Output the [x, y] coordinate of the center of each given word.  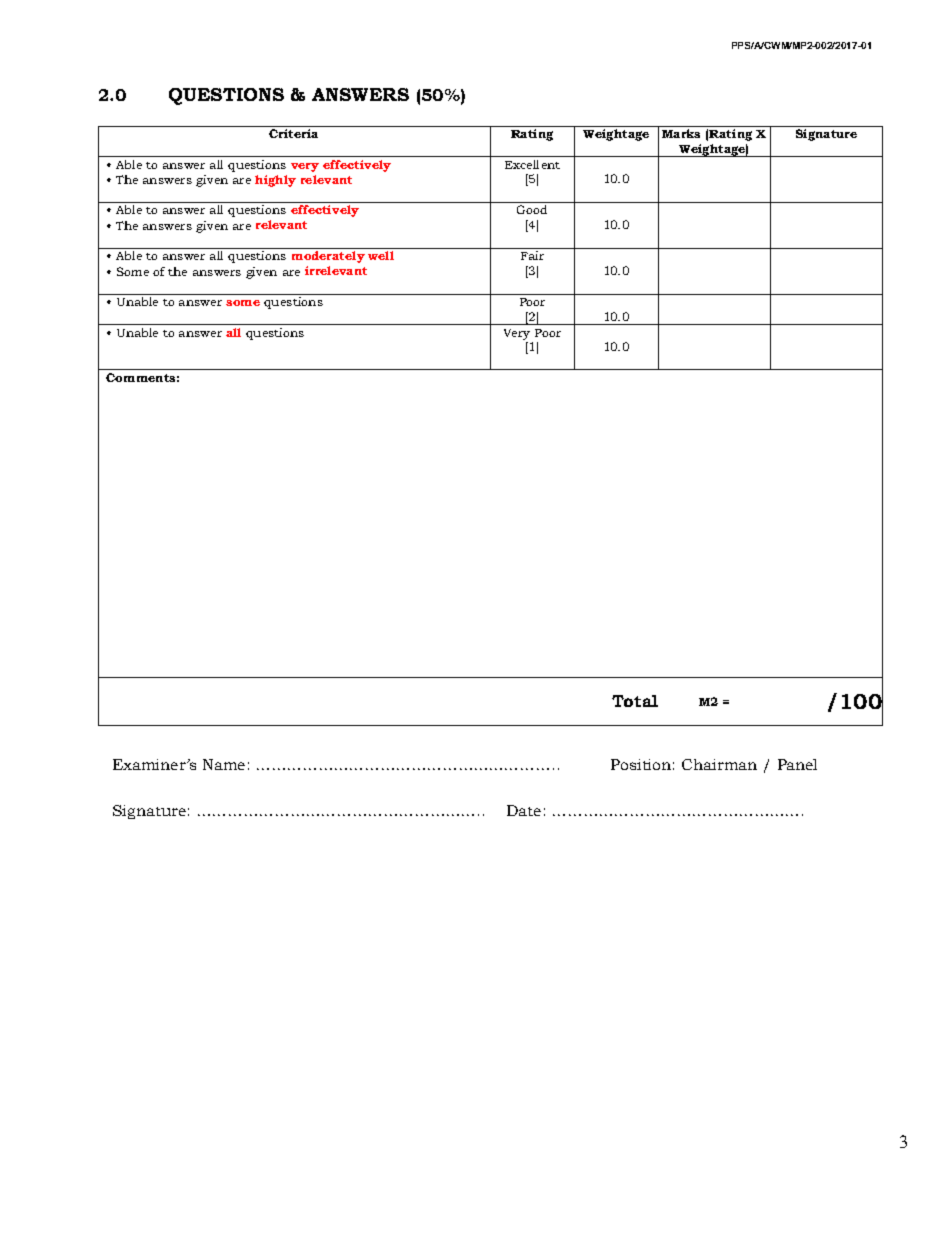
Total [635, 701]
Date [524, 810]
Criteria [293, 133]
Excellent [532, 164]
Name [224, 764]
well [381, 255]
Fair [532, 255]
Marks [681, 133]
